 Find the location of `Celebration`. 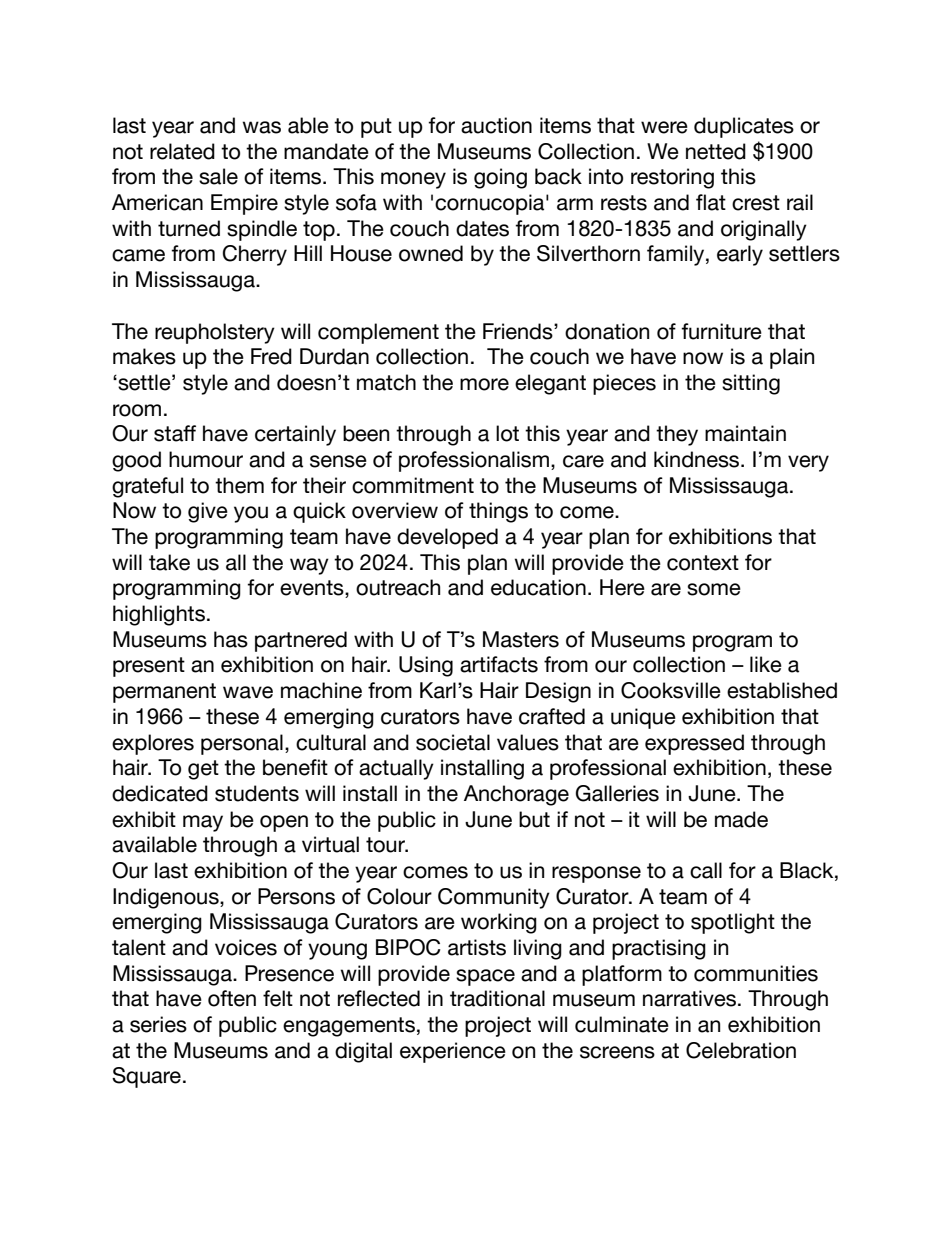

Celebration is located at coordinates (741, 1050).
